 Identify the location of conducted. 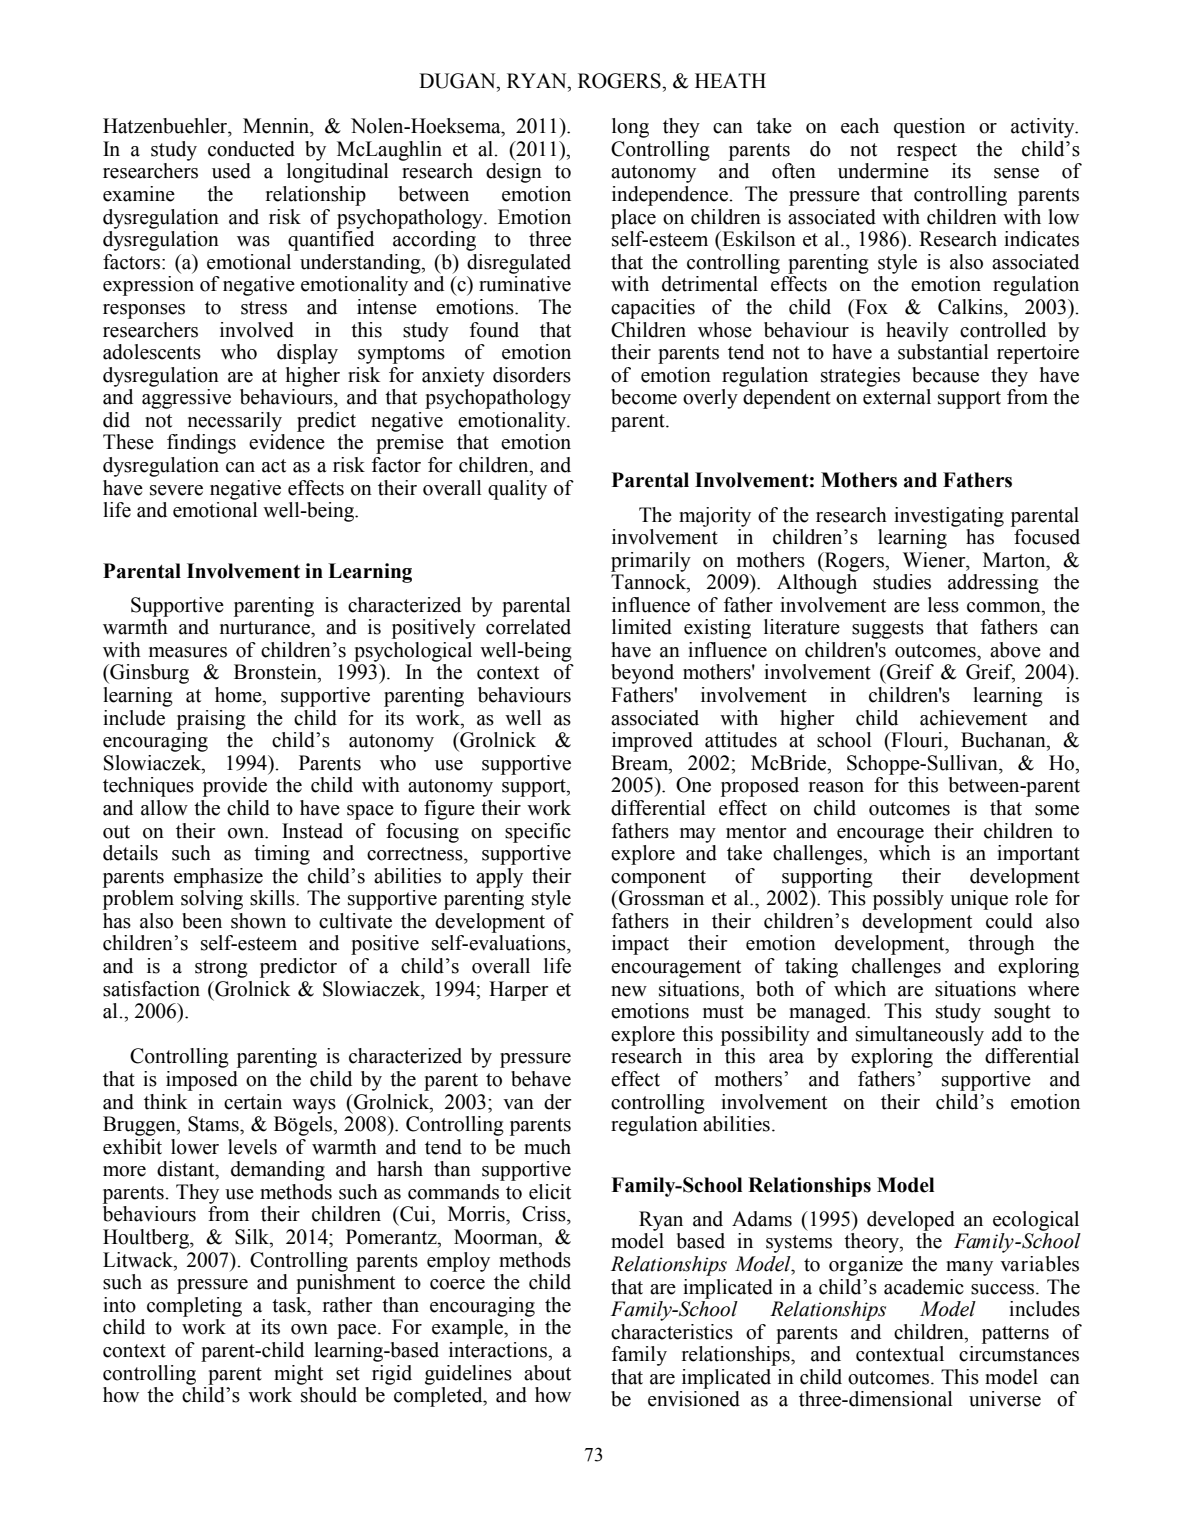
(251, 149).
